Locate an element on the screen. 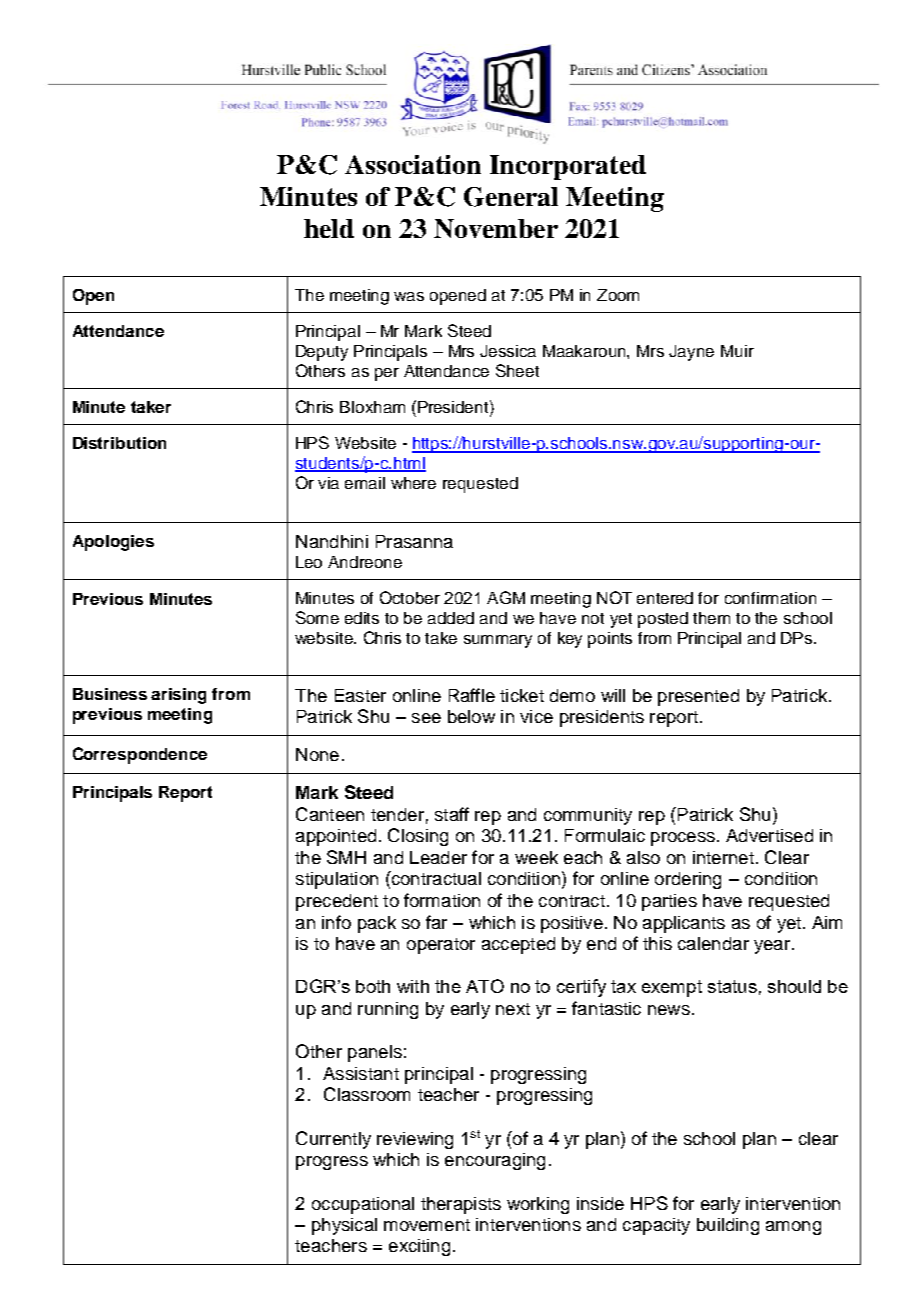  held is located at coordinates (329, 228).
